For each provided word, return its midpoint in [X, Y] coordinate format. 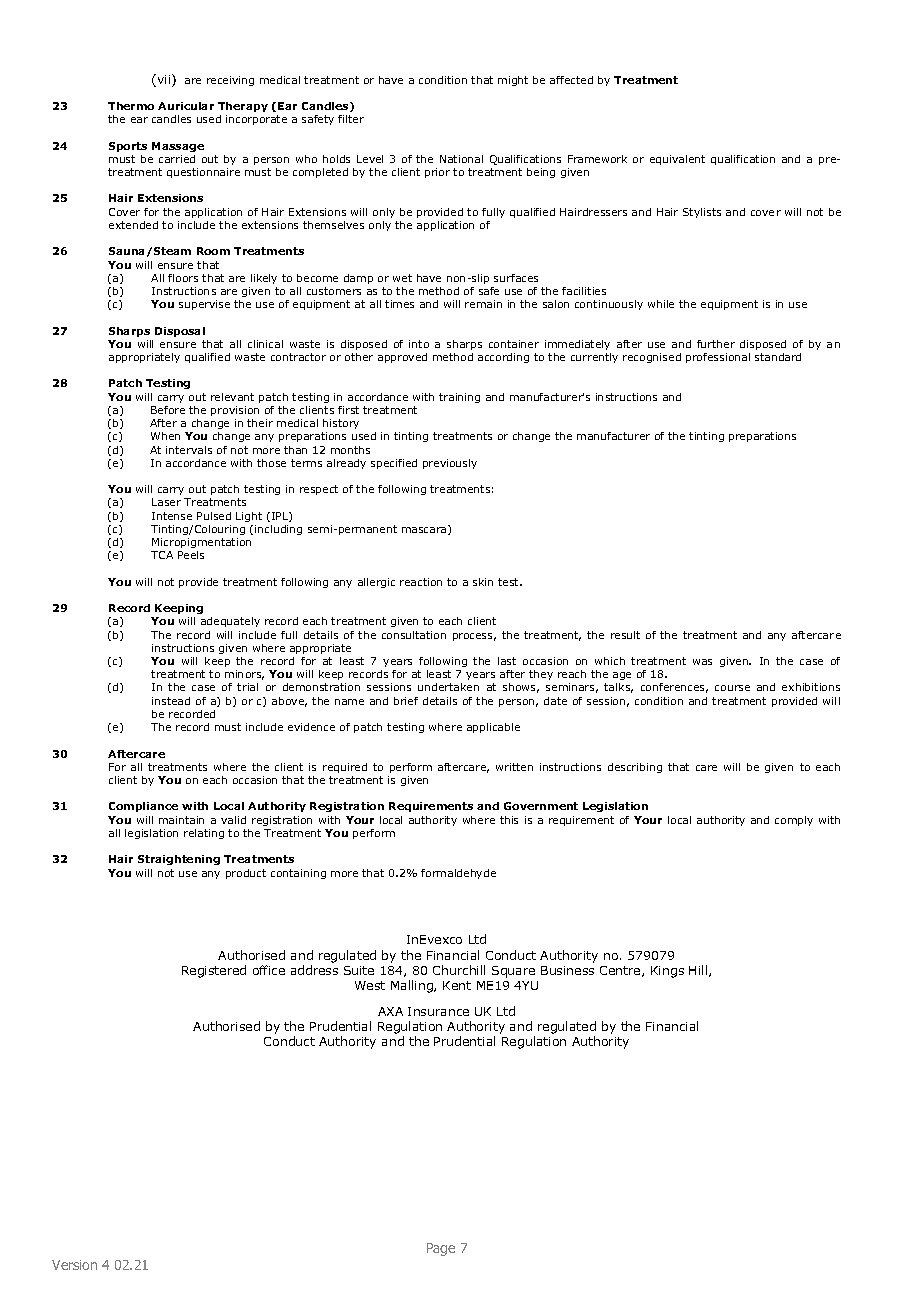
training [459, 398]
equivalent [677, 160]
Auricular [186, 106]
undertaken [448, 687]
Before [168, 410]
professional [718, 358]
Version [74, 1265]
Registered [214, 971]
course [732, 688]
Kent [457, 985]
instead [171, 701]
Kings [667, 972]
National [461, 159]
